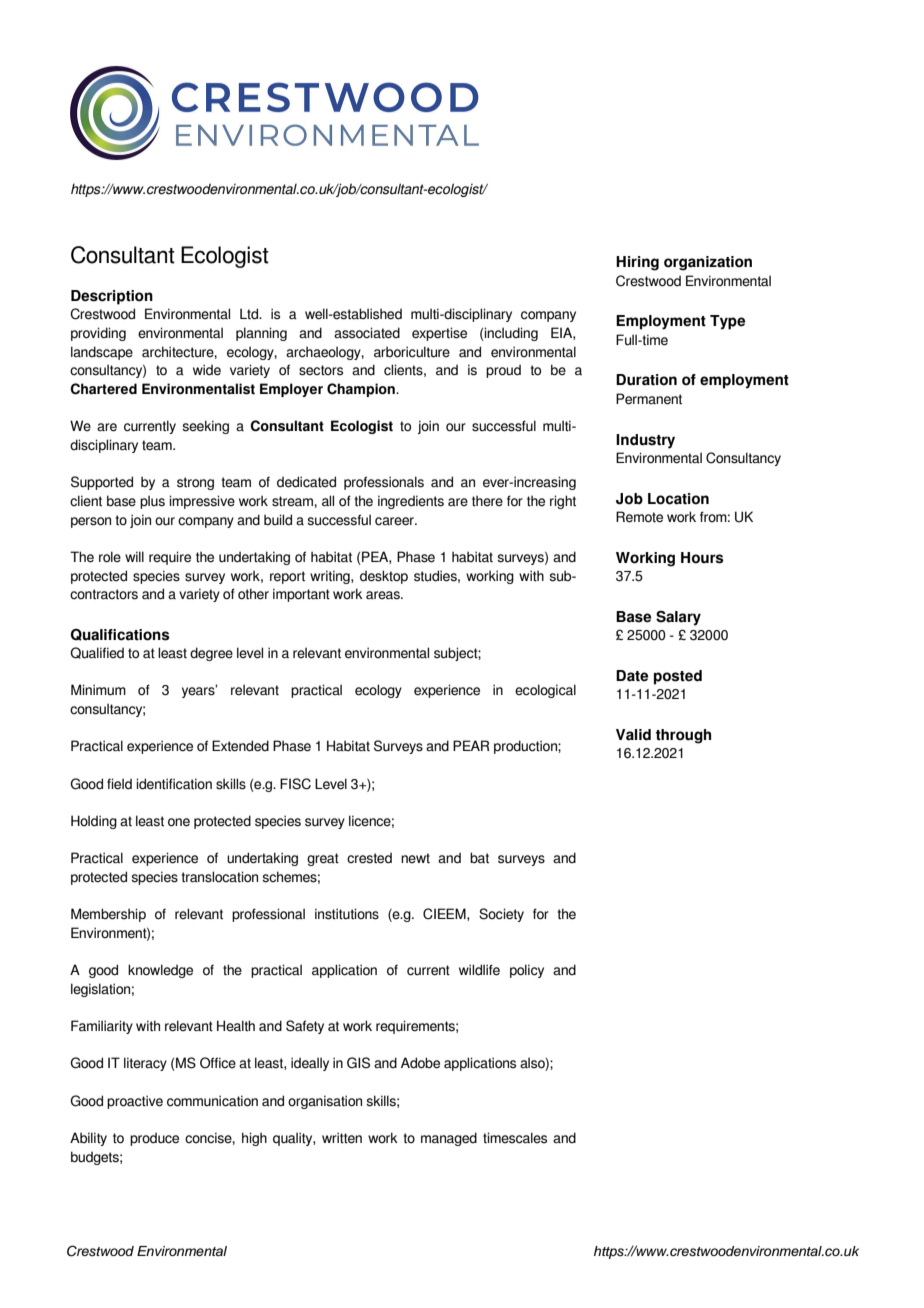 Image resolution: width=924 pixels, height=1308 pixels. I want to click on Date, so click(632, 676).
